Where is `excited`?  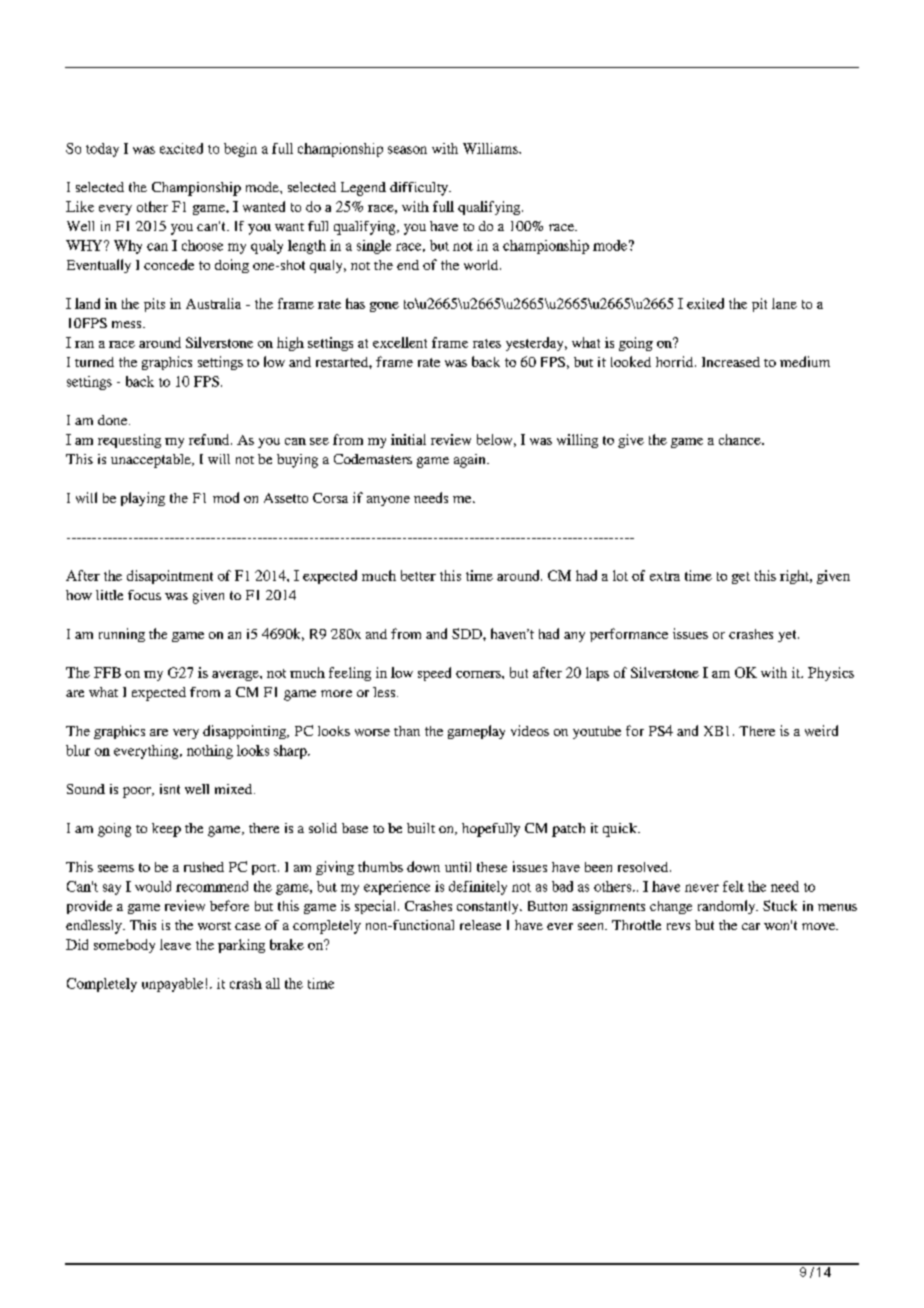 excited is located at coordinates (181, 148).
